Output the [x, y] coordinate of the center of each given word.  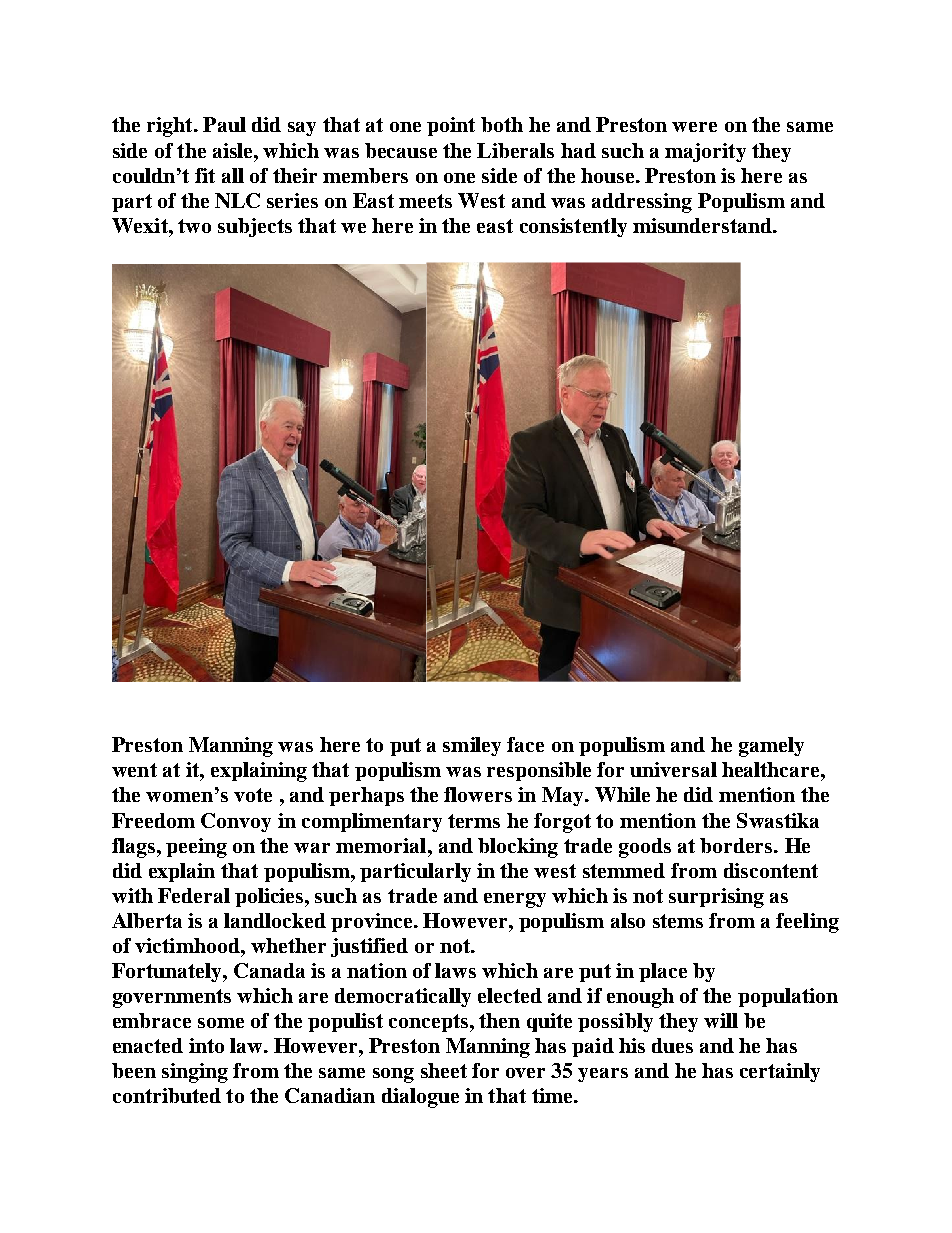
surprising [716, 898]
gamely [771, 747]
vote [253, 795]
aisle [234, 150]
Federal [194, 895]
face [525, 744]
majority [705, 152]
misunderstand [703, 225]
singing [195, 1073]
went [134, 770]
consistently [573, 227]
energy [515, 900]
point [451, 126]
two [194, 226]
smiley [472, 746]
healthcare [772, 769]
